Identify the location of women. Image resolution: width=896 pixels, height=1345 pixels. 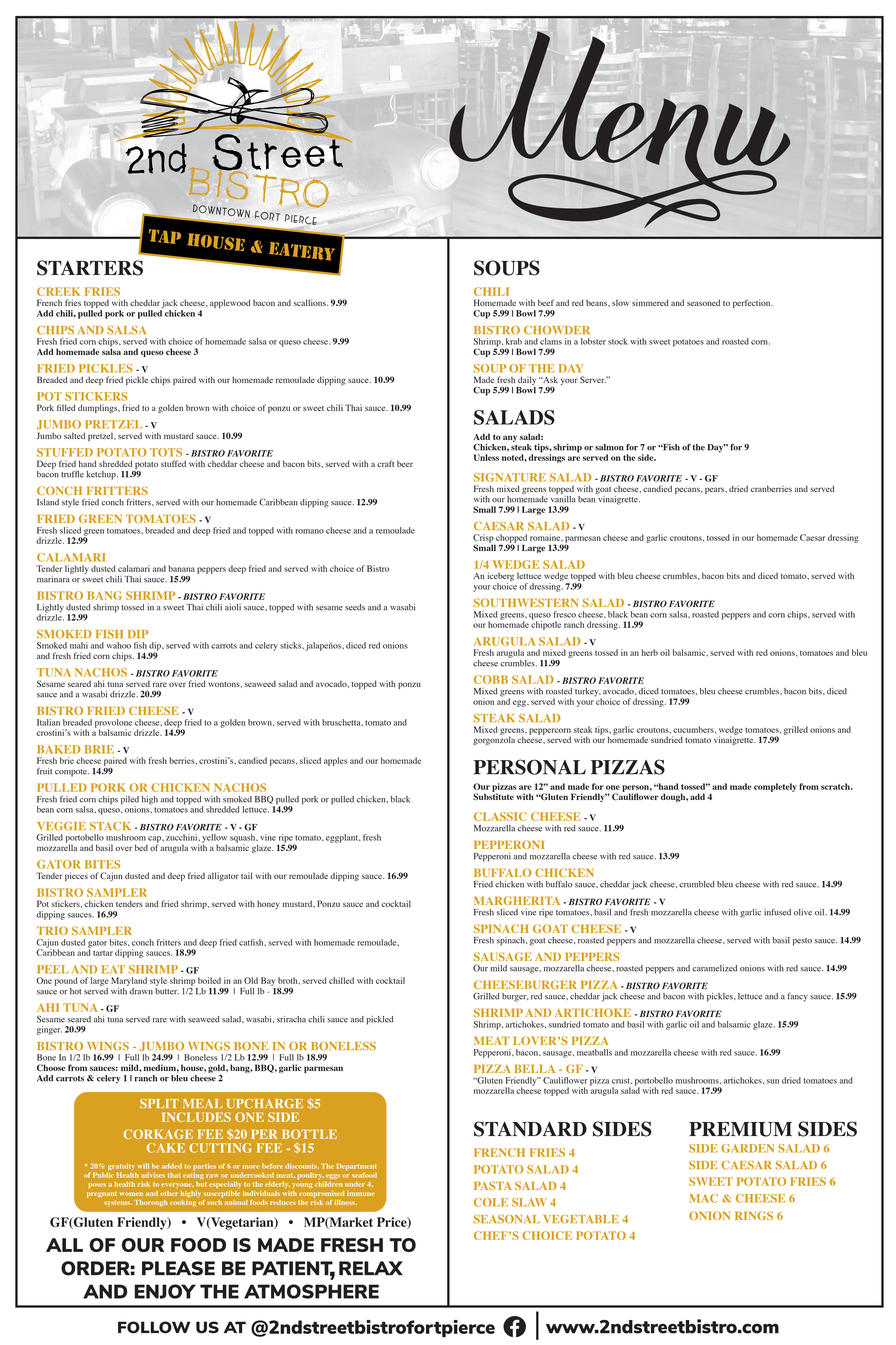
(131, 1194).
